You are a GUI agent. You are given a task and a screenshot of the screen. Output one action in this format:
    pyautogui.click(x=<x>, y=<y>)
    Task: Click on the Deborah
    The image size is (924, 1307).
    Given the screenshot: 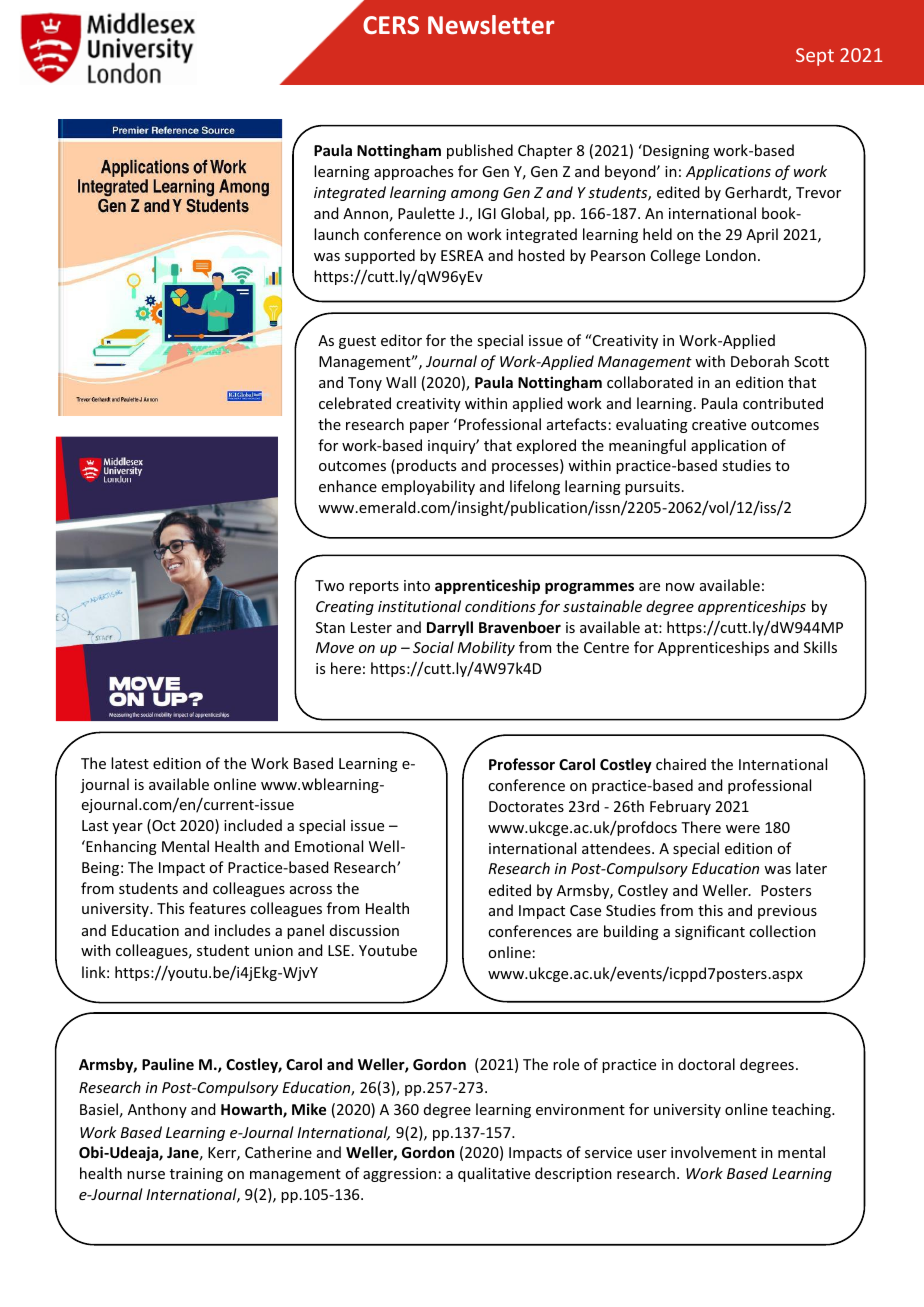 What is the action you would take?
    pyautogui.click(x=760, y=361)
